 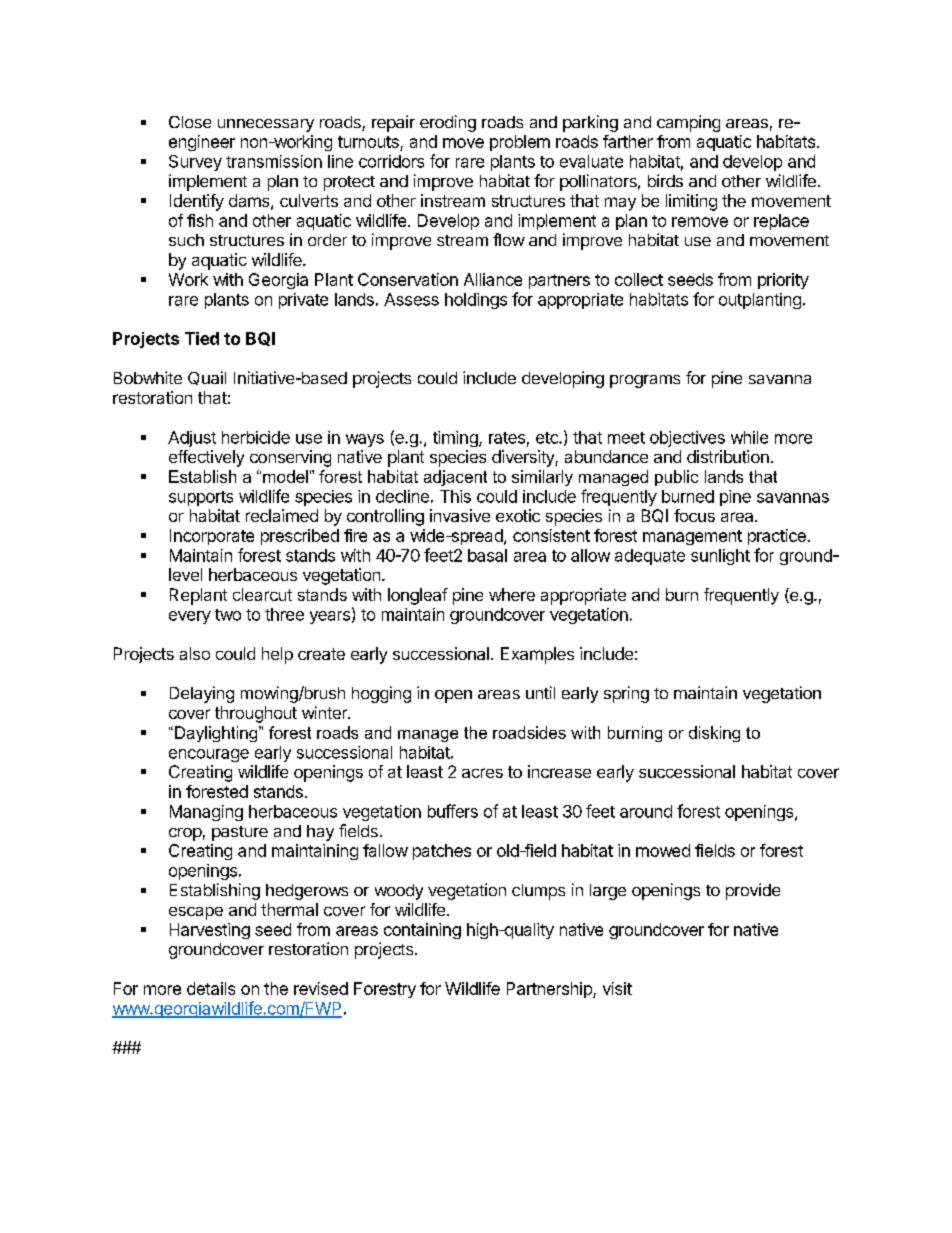 What do you see at coordinates (422, 931) in the document?
I see `containing` at bounding box center [422, 931].
